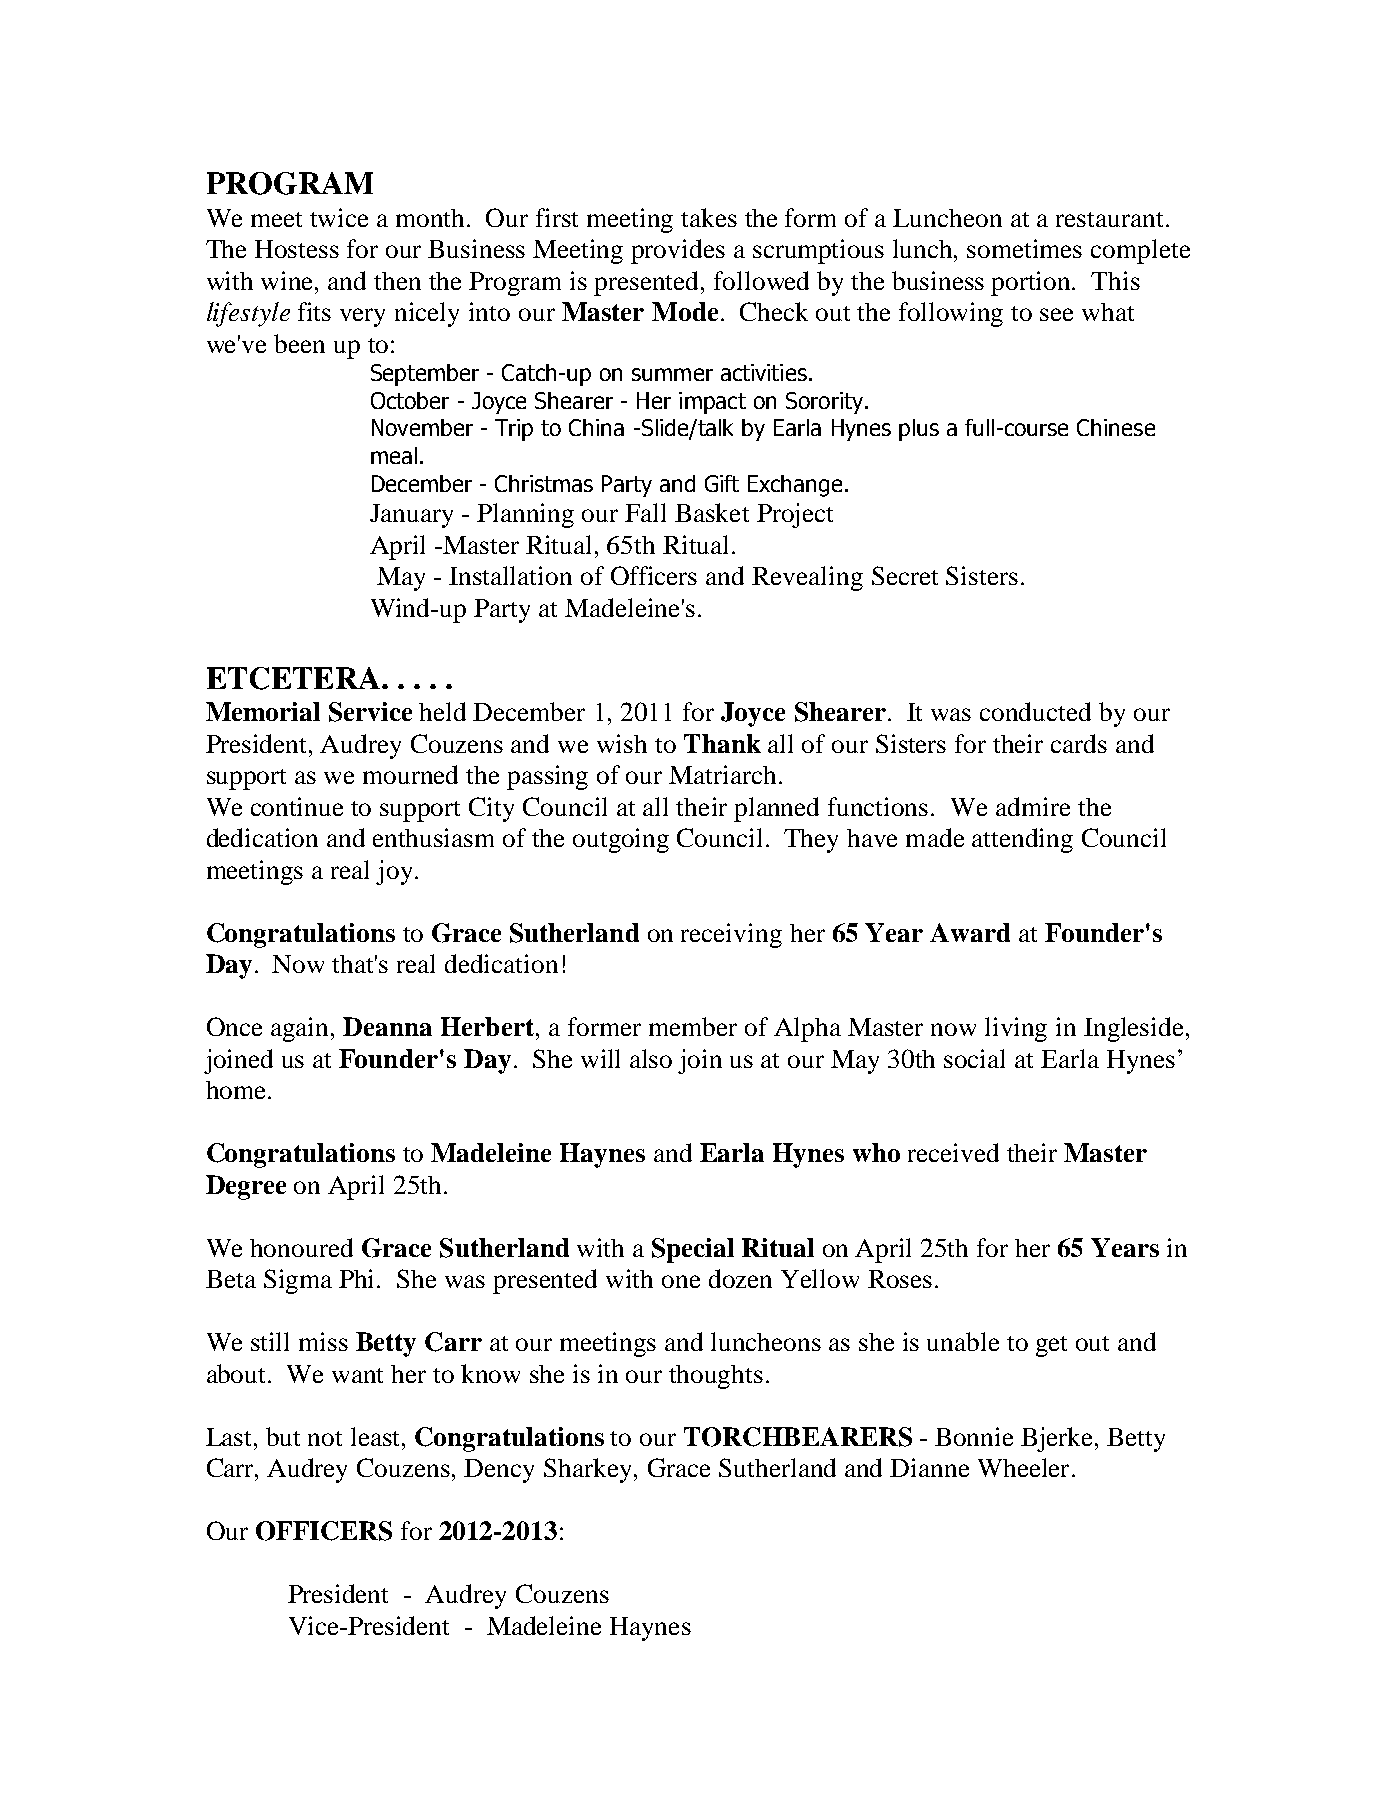 The width and height of the image is (1397, 1807). Describe the element at coordinates (1022, 840) in the image. I see `attending` at that location.
